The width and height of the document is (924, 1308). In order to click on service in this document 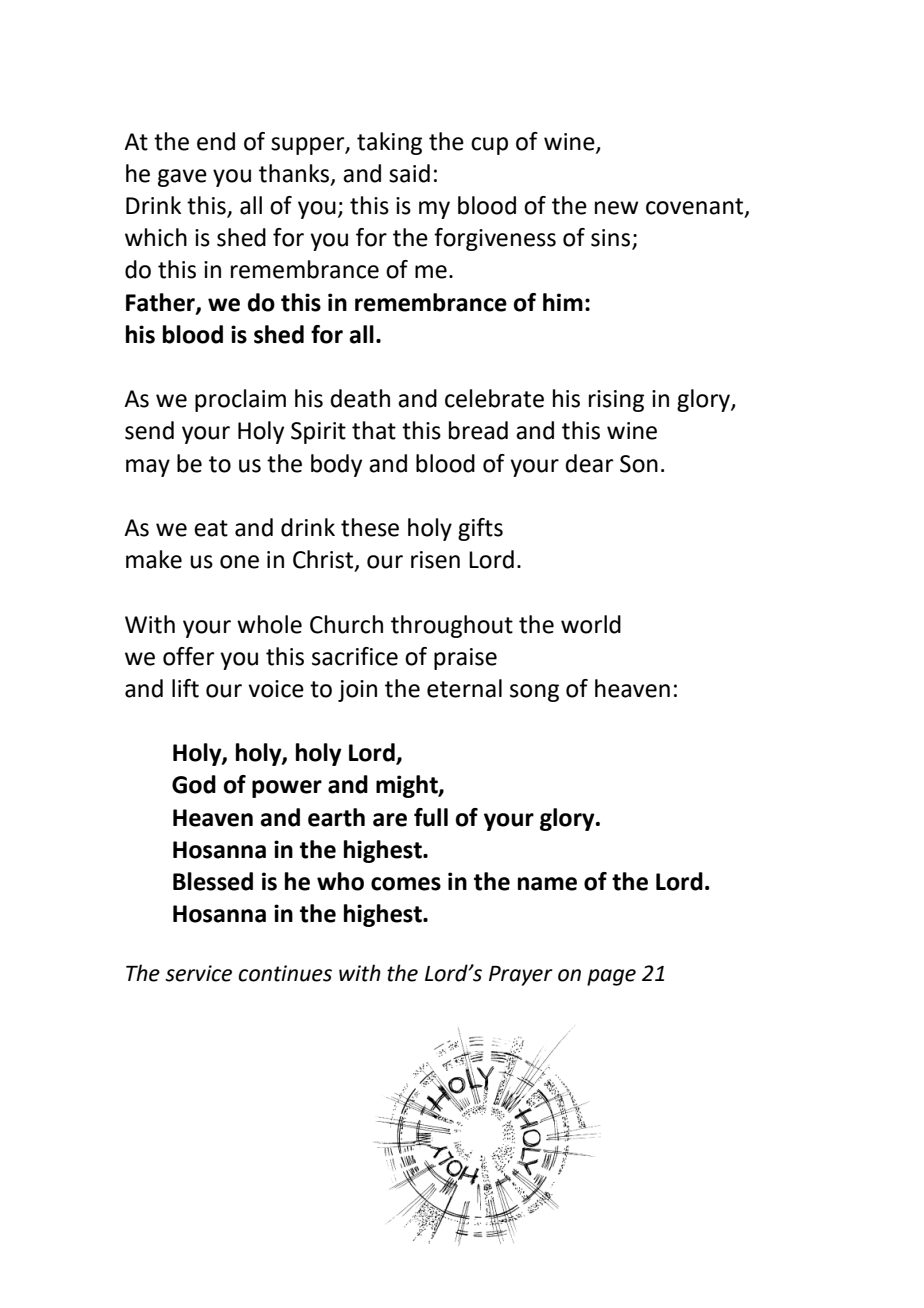, I will do `click(198, 973)`.
